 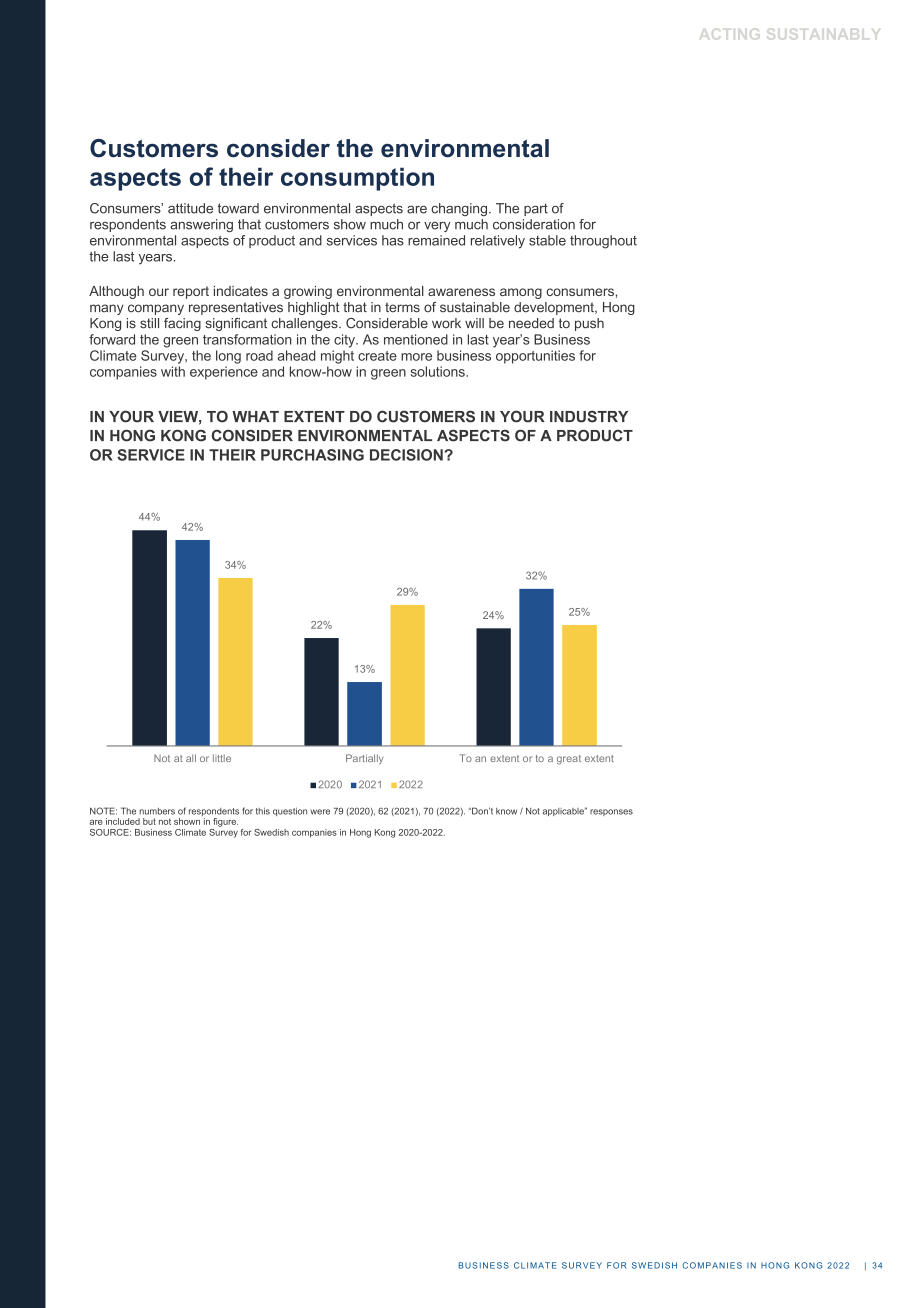 What do you see at coordinates (569, 759) in the page?
I see `great` at bounding box center [569, 759].
